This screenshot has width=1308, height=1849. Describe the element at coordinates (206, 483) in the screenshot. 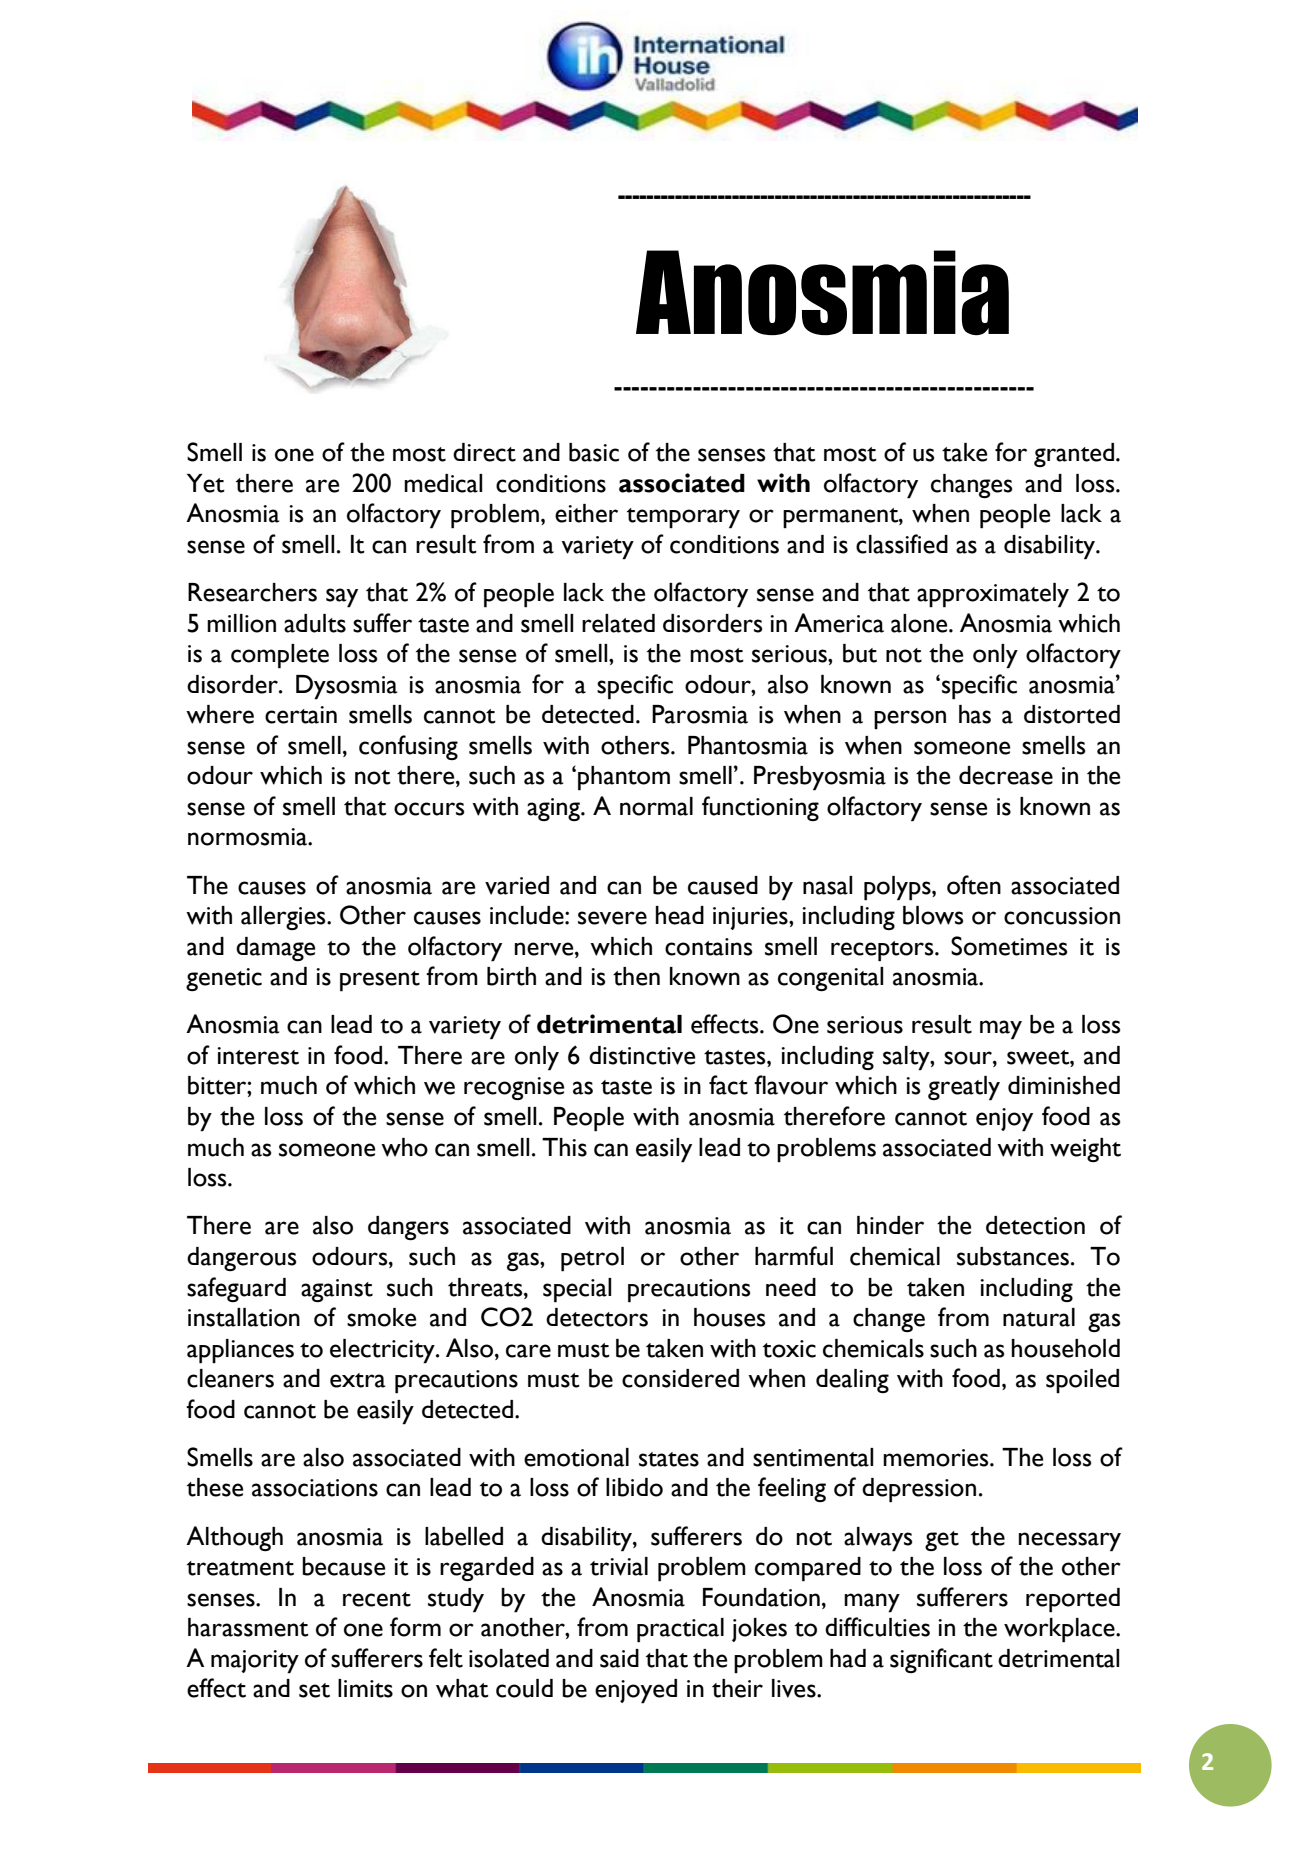

I see `Yet` at that location.
